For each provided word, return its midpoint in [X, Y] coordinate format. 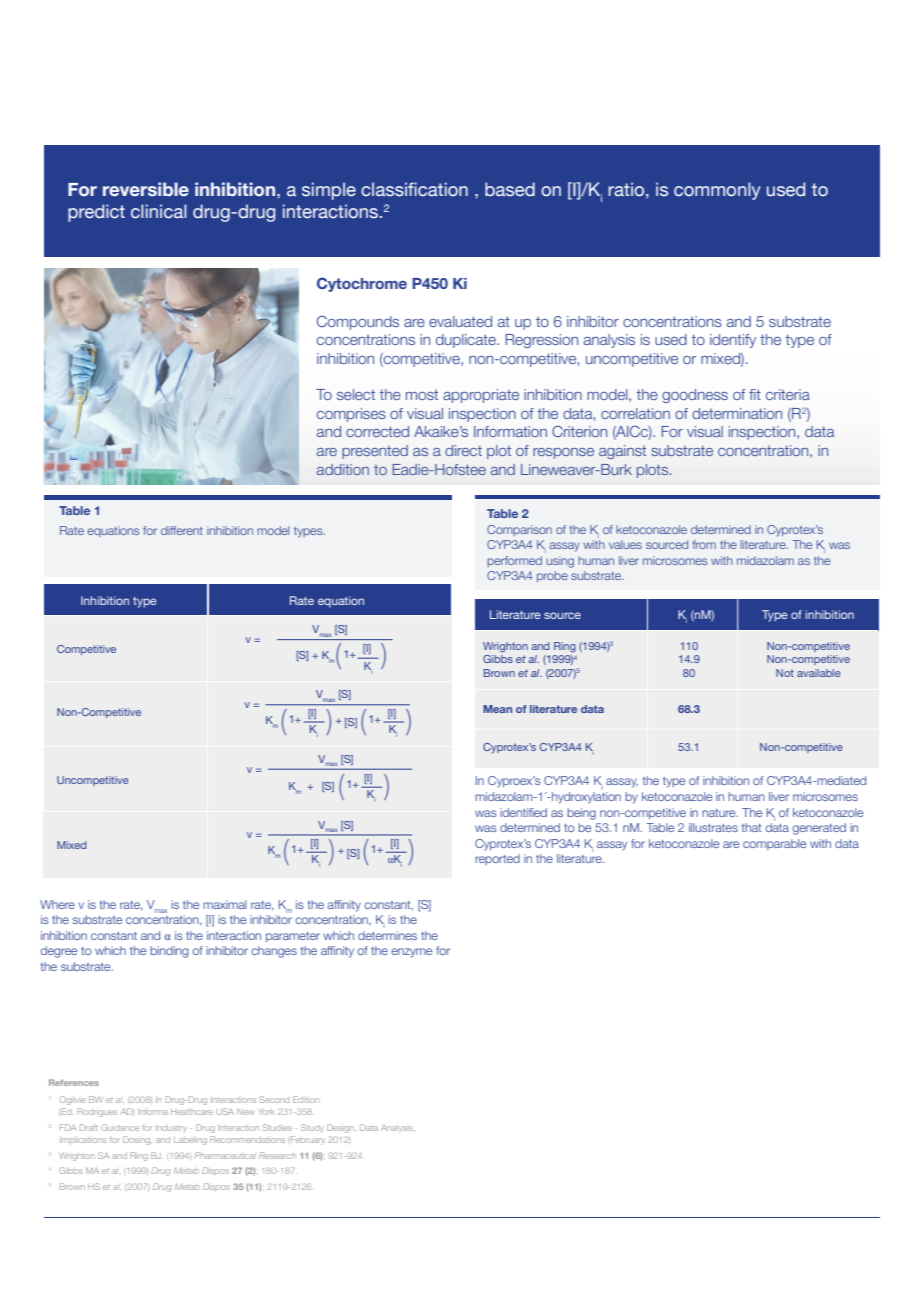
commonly [717, 191]
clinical [159, 211]
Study [312, 1128]
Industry [171, 1128]
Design [341, 1128]
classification [414, 189]
